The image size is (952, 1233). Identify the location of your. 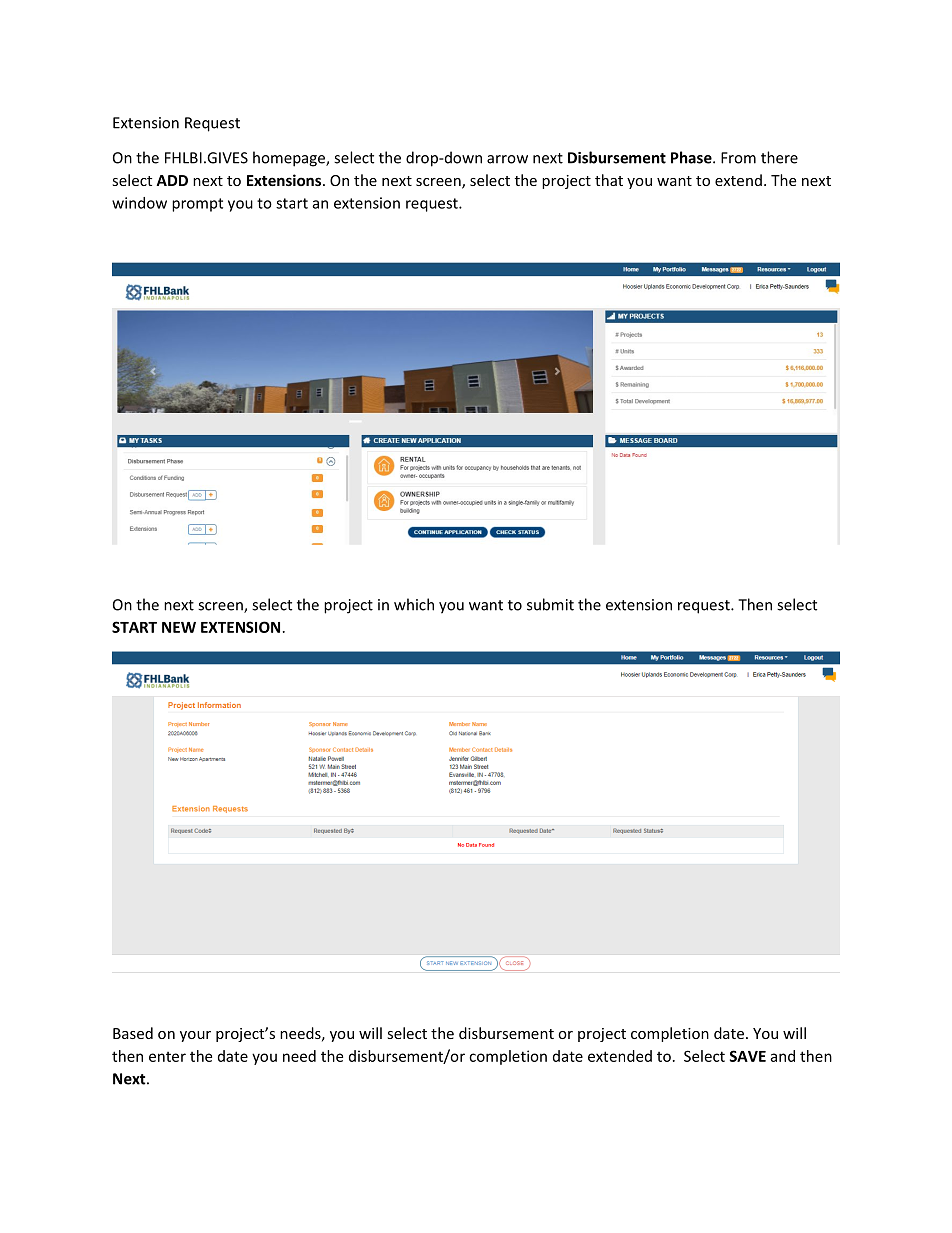
(195, 1036).
